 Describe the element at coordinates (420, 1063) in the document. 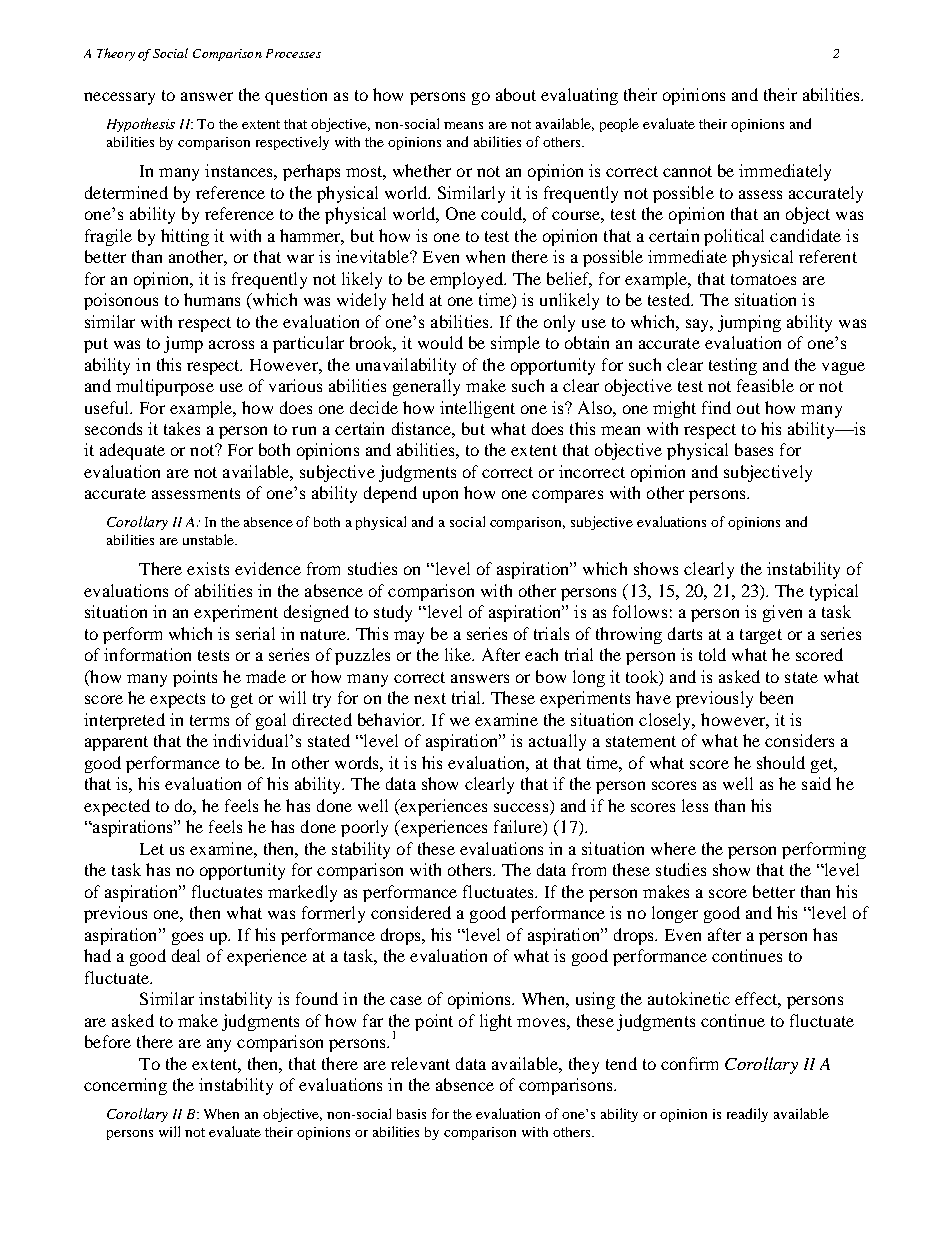

I see `relevant` at that location.
